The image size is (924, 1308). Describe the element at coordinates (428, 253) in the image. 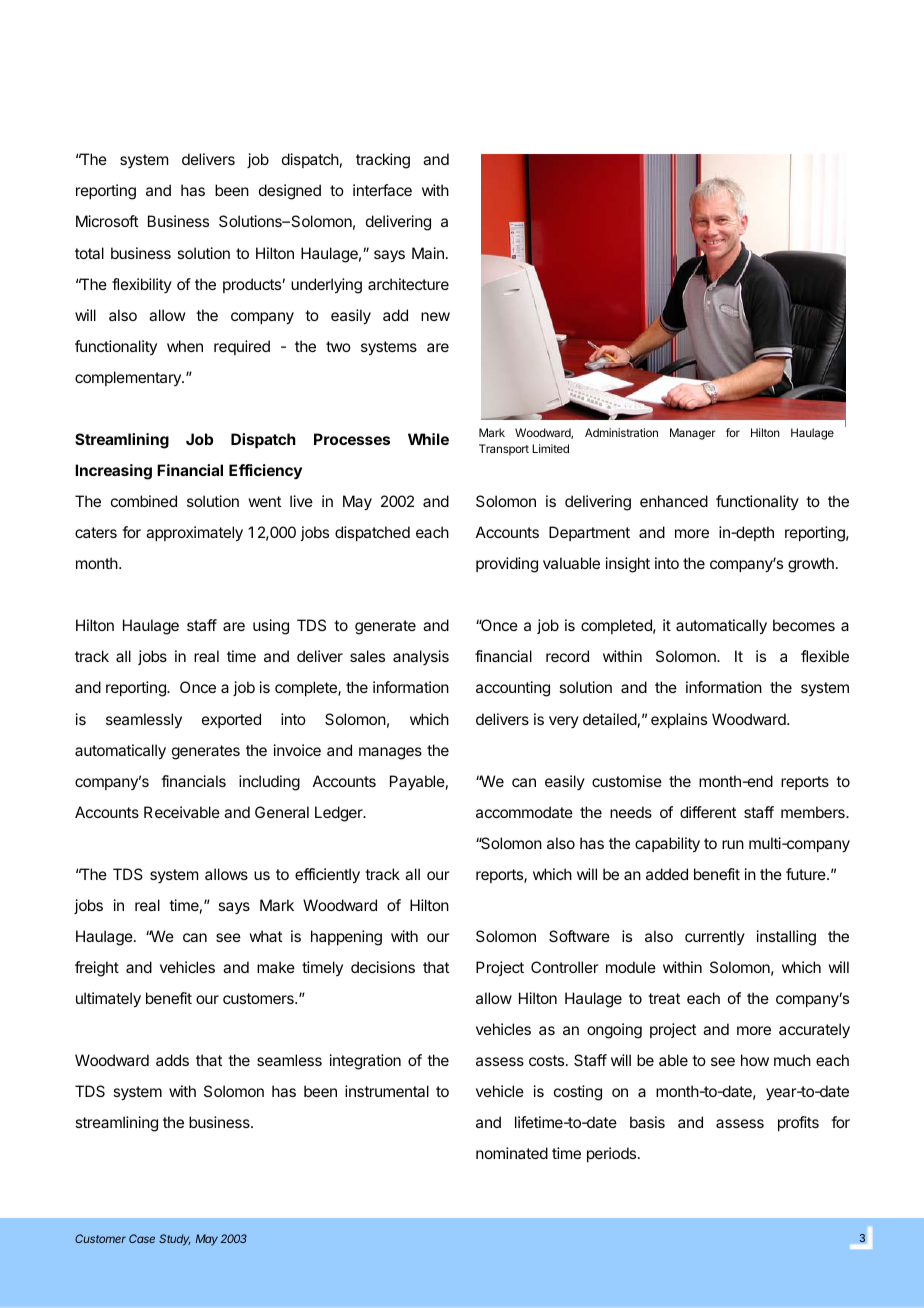

I see `Main` at that location.
